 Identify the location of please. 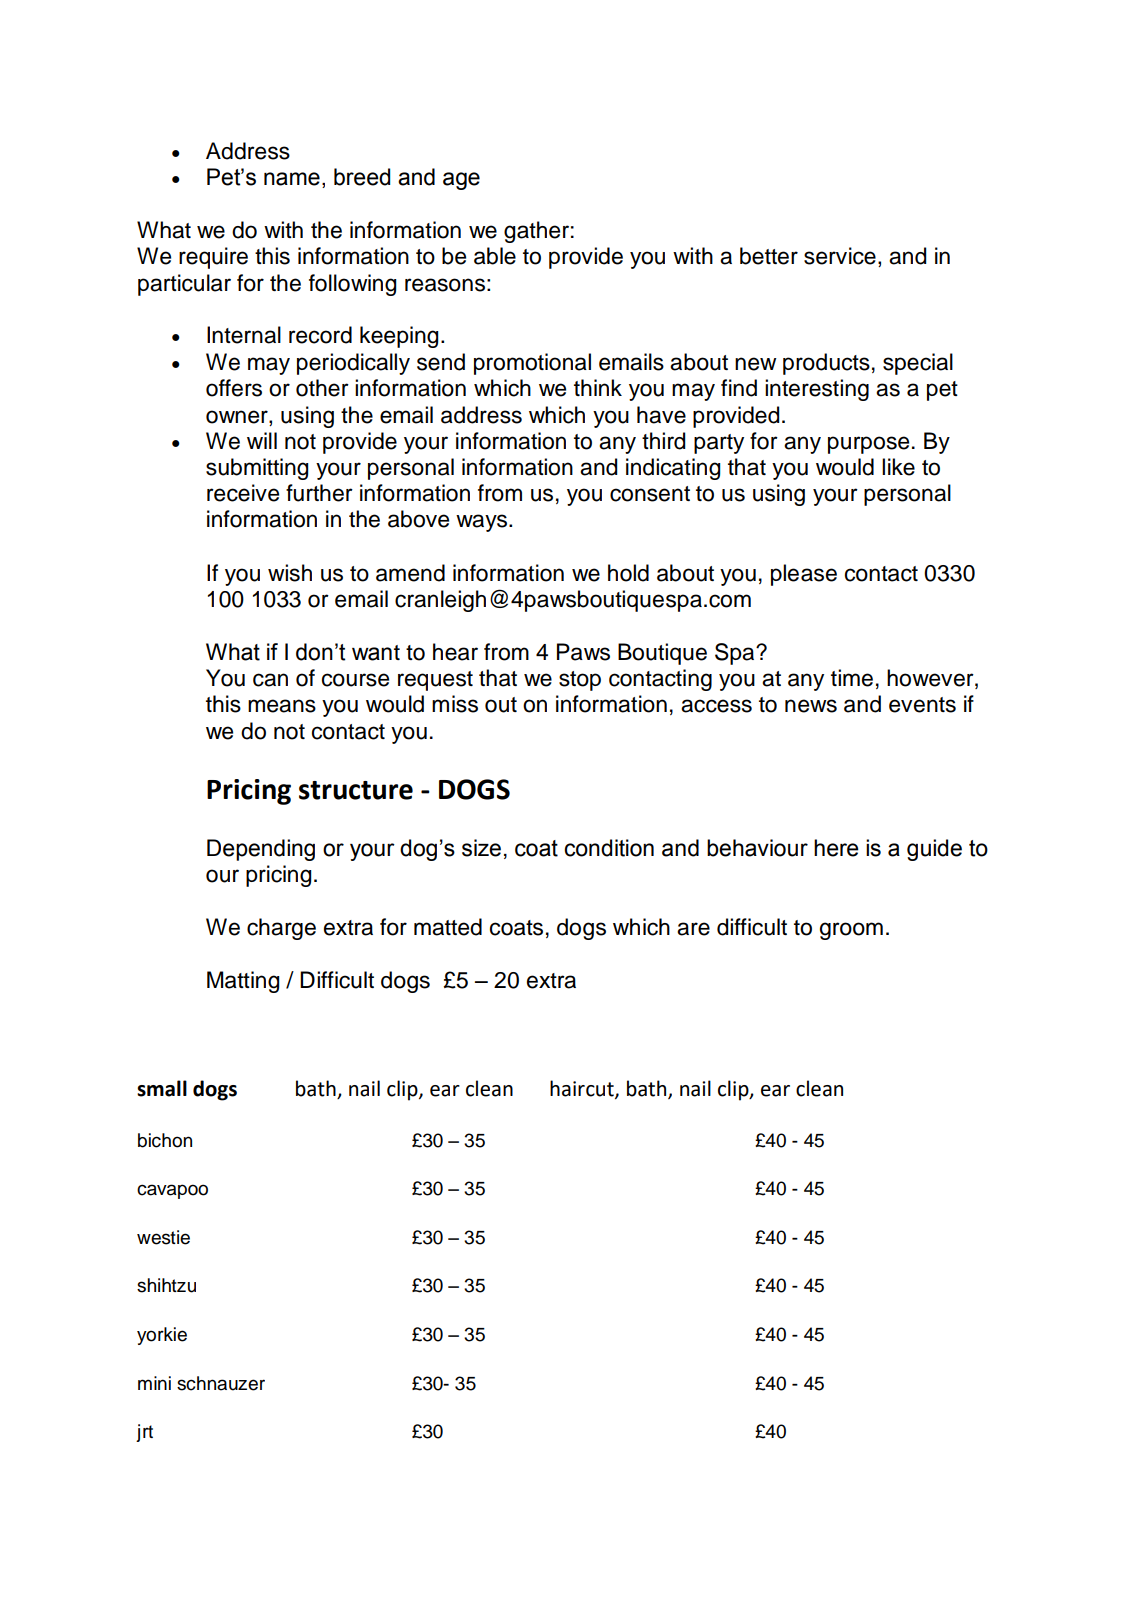
(804, 575).
